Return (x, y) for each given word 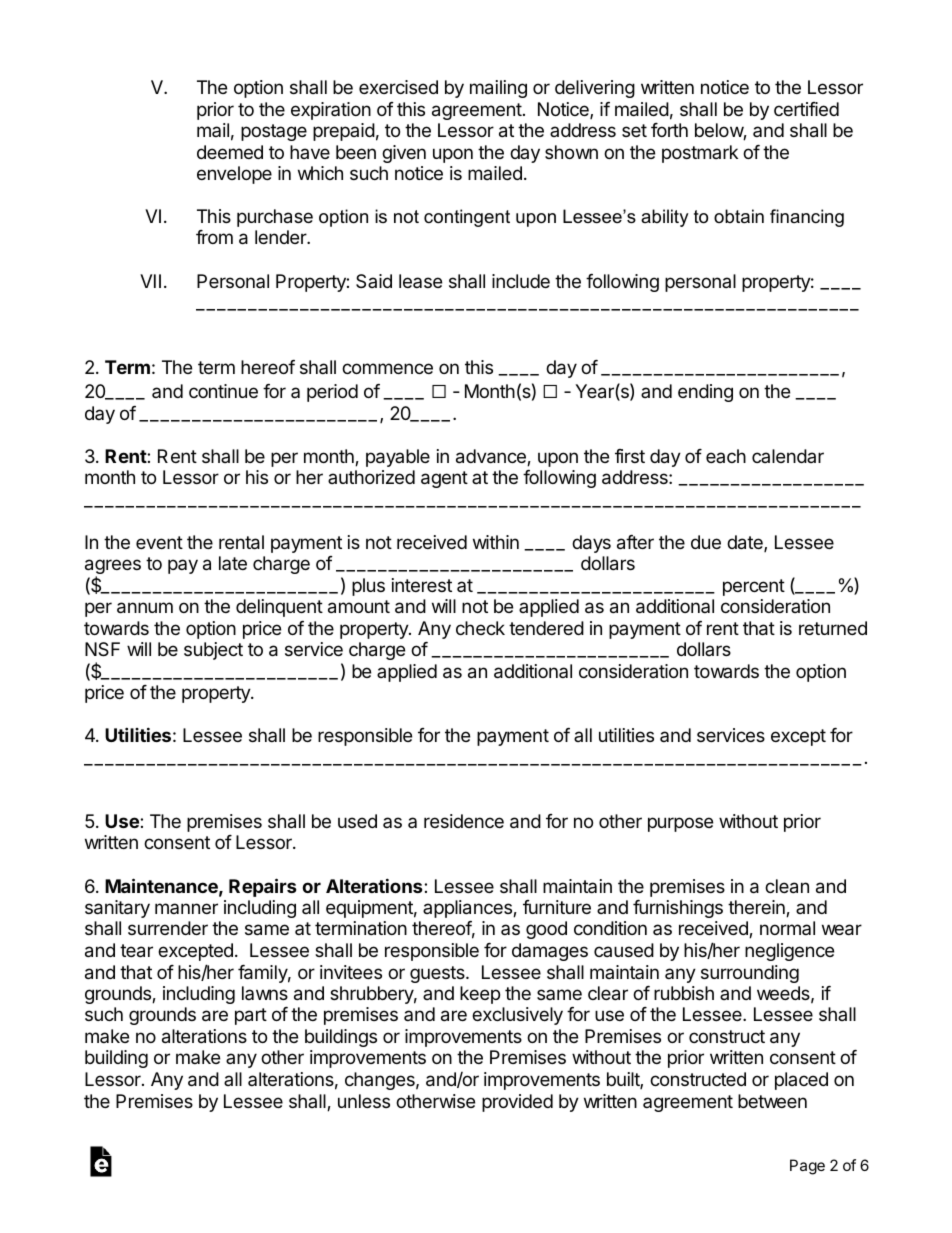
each (726, 456)
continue (223, 391)
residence (464, 821)
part (251, 1016)
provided (517, 1103)
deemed (230, 152)
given (404, 154)
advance (492, 457)
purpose (680, 824)
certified (806, 109)
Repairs (263, 887)
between (772, 1101)
